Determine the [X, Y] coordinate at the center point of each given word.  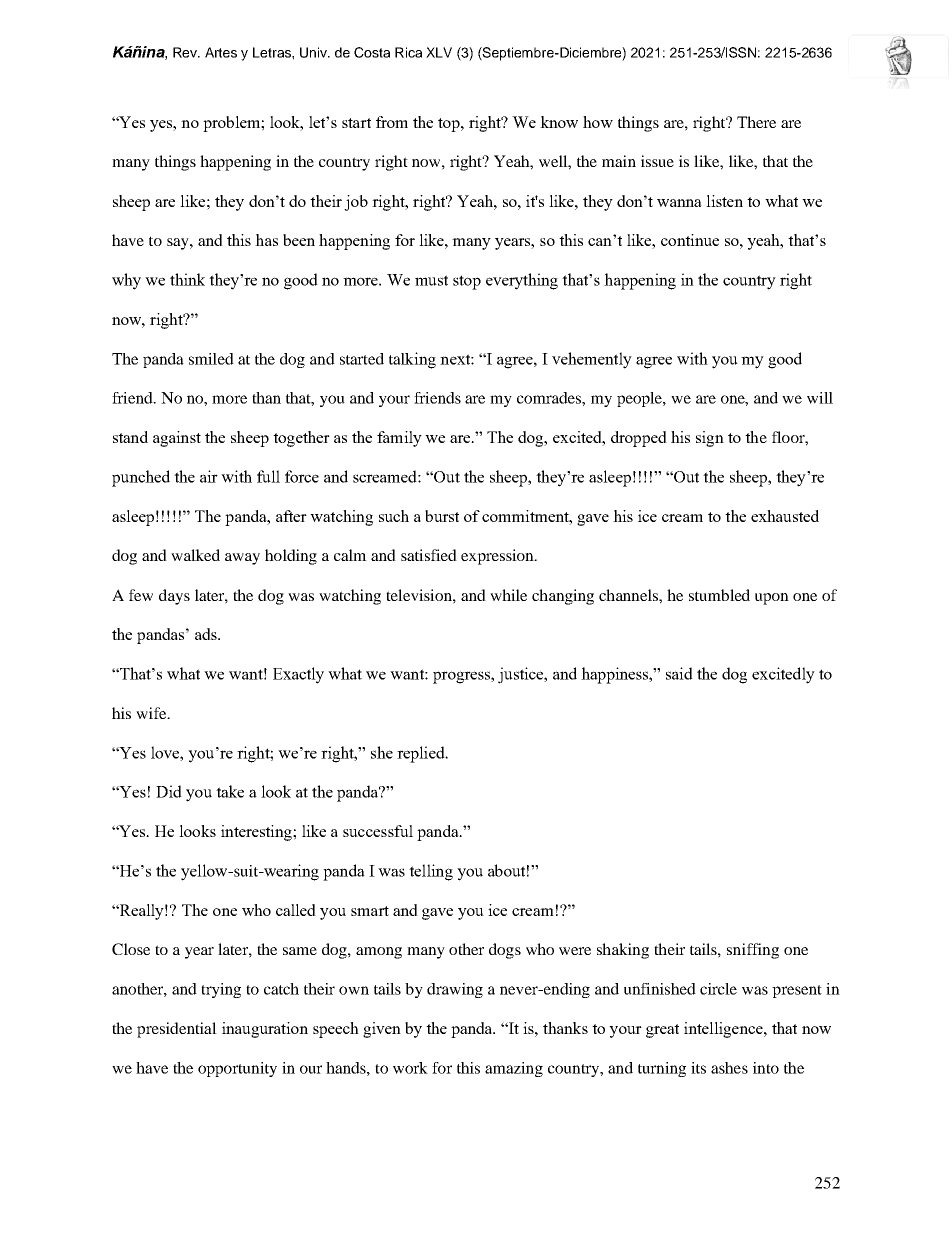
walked [195, 555]
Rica [408, 52]
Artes [221, 52]
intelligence [724, 1030]
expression [498, 557]
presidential [177, 1030]
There [756, 122]
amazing [514, 1069]
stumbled [719, 595]
